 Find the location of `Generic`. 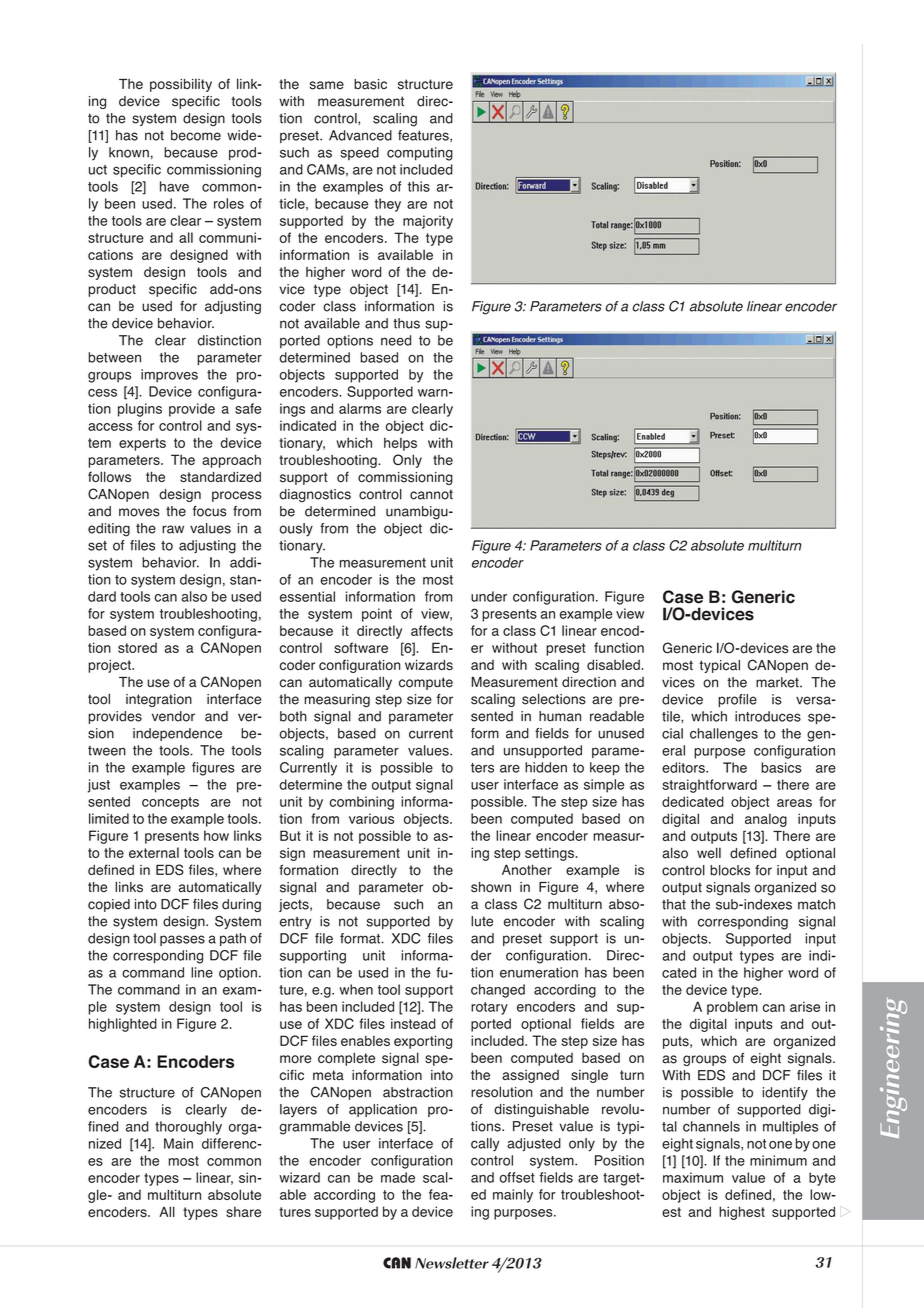

Generic is located at coordinates (687, 648).
